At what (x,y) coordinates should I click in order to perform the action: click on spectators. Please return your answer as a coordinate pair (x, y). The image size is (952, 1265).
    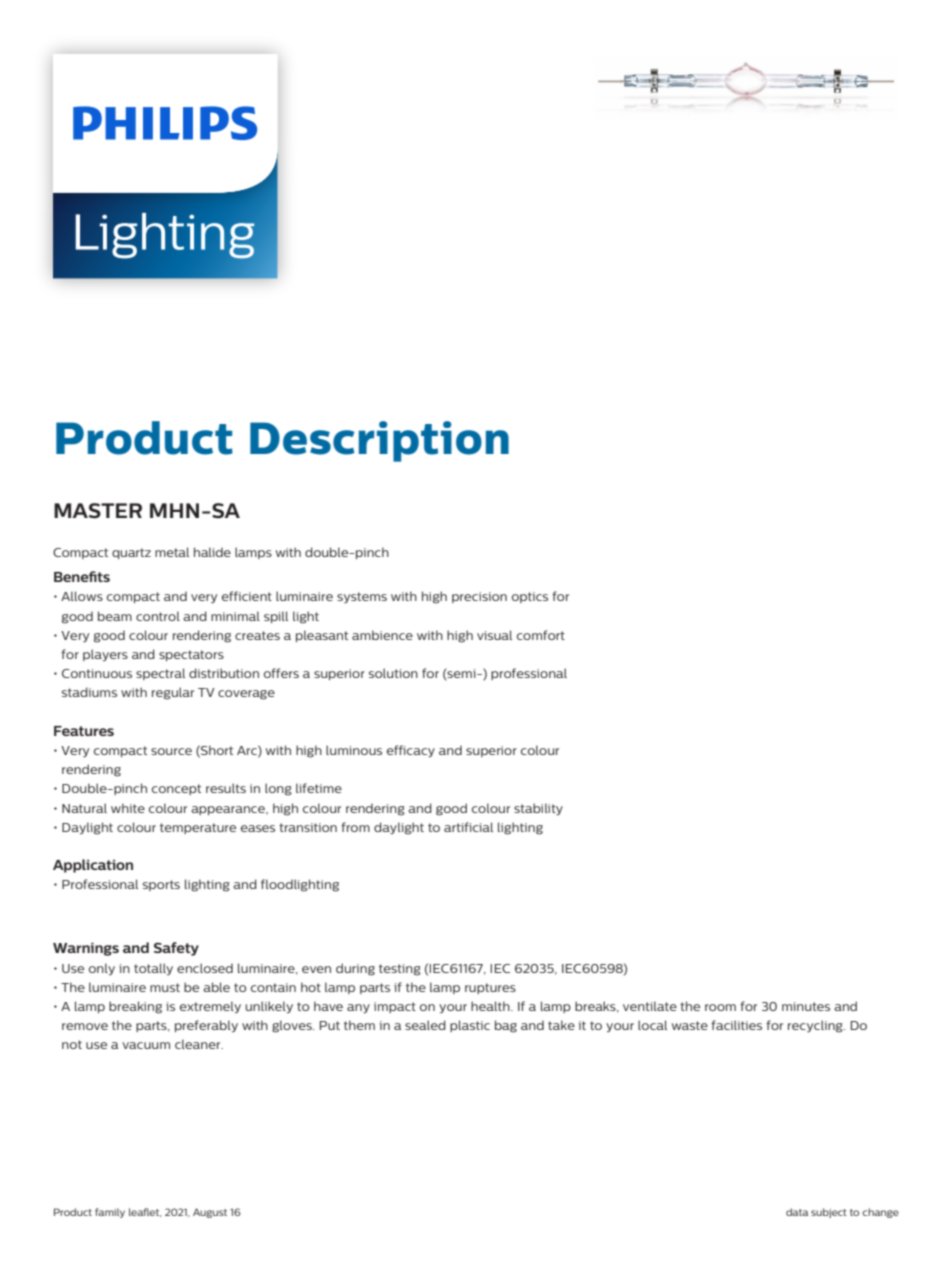
    Looking at the image, I should click on (191, 655).
